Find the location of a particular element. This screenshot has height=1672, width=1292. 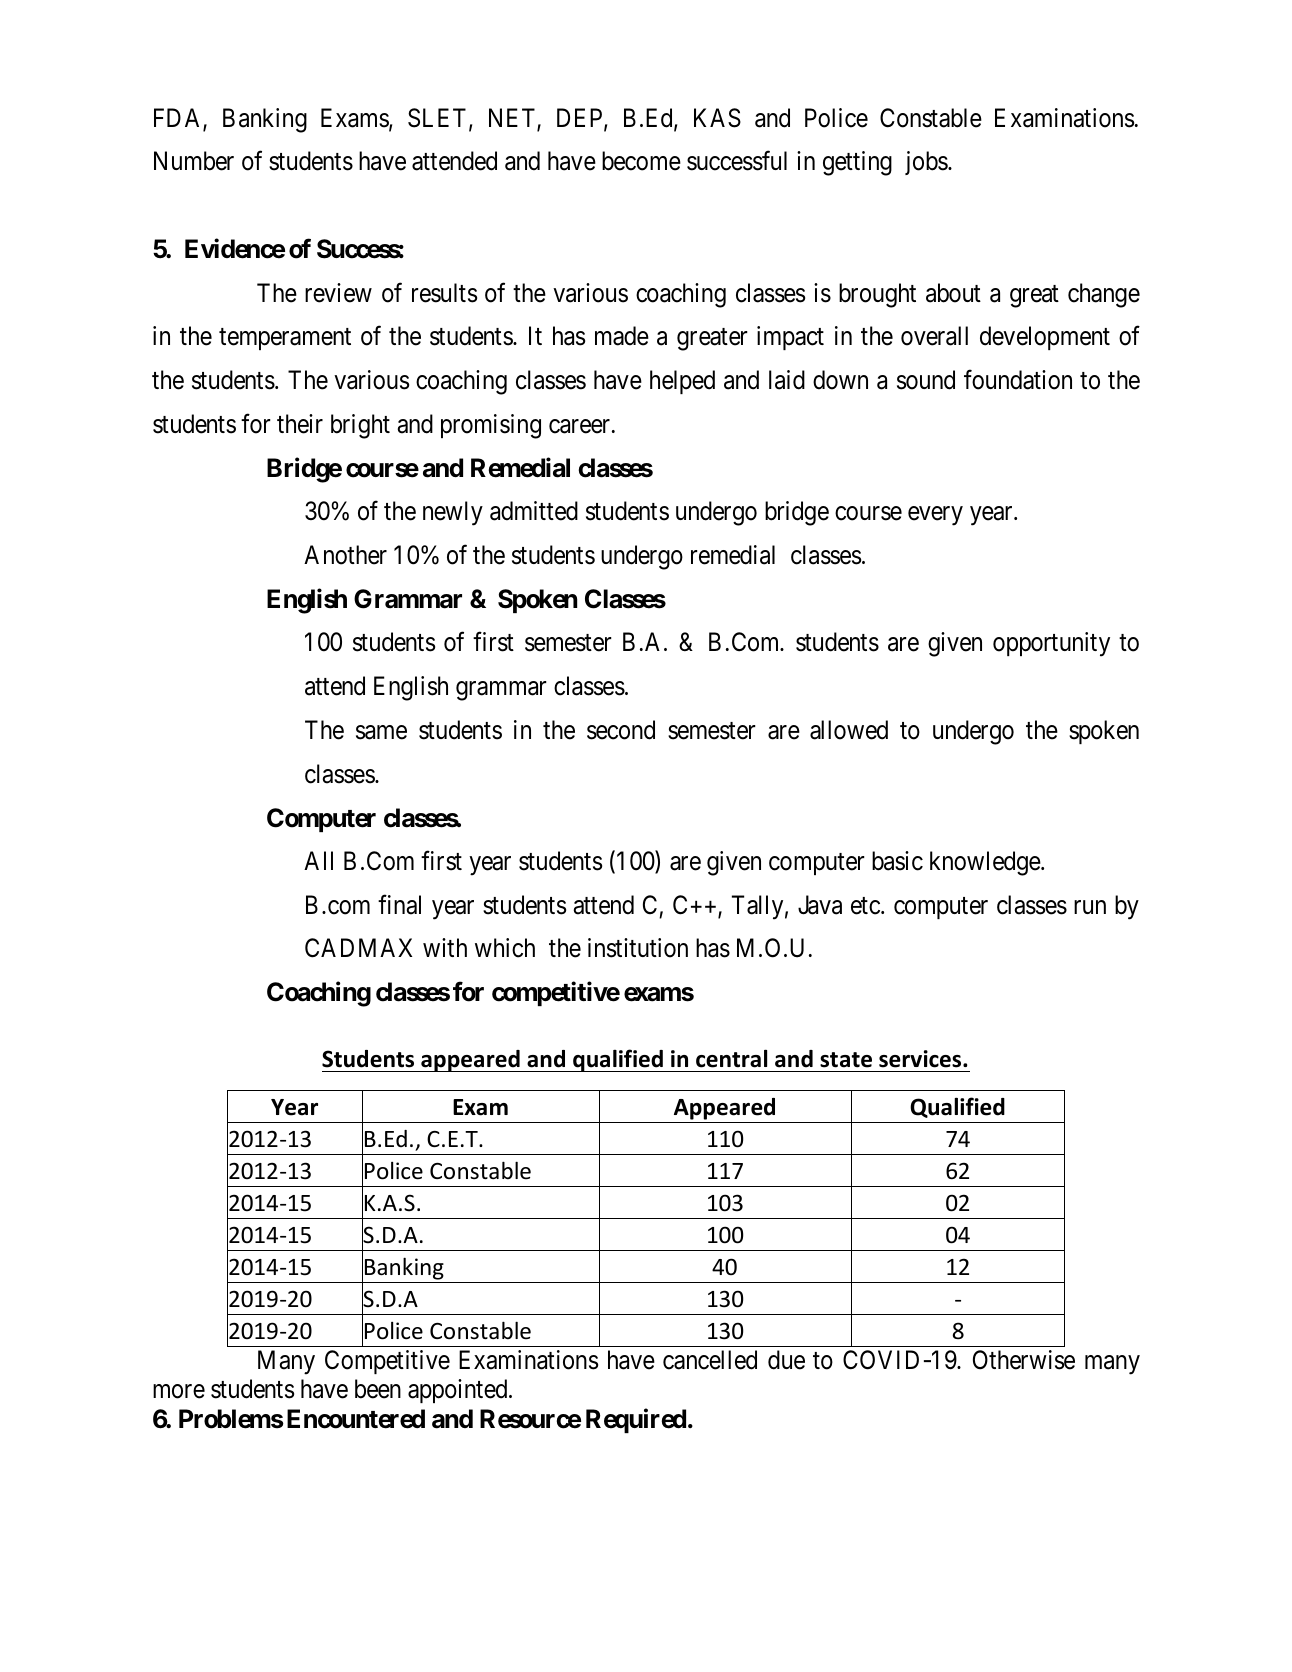

Encountered is located at coordinates (356, 1419).
